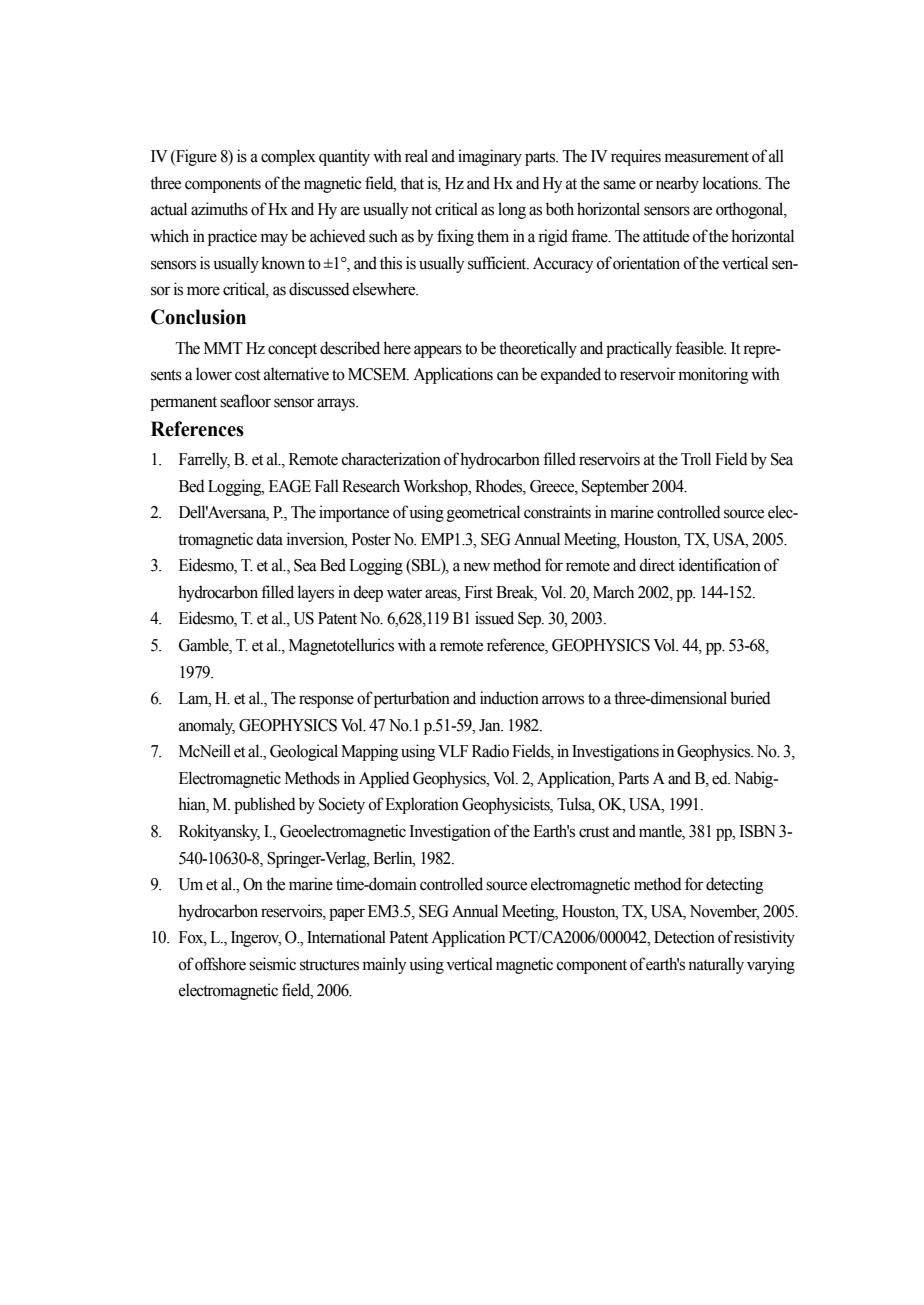 The height and width of the screenshot is (1305, 924). I want to click on layers, so click(316, 593).
